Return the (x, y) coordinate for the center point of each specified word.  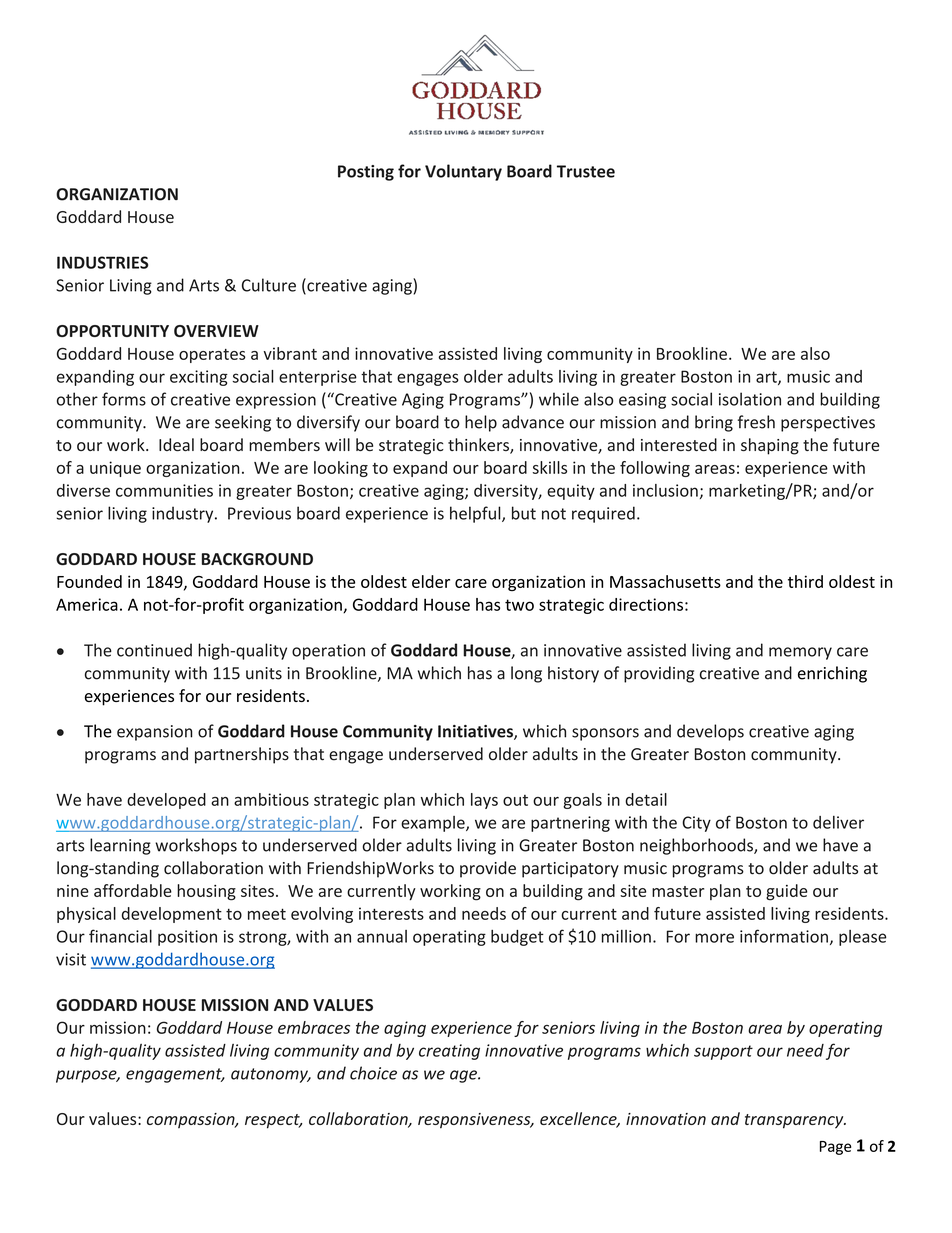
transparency (795, 1121)
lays (484, 801)
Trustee (586, 171)
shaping (770, 446)
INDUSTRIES (102, 262)
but (524, 513)
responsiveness (475, 1121)
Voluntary (463, 172)
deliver (838, 822)
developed (166, 801)
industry (184, 514)
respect (273, 1121)
